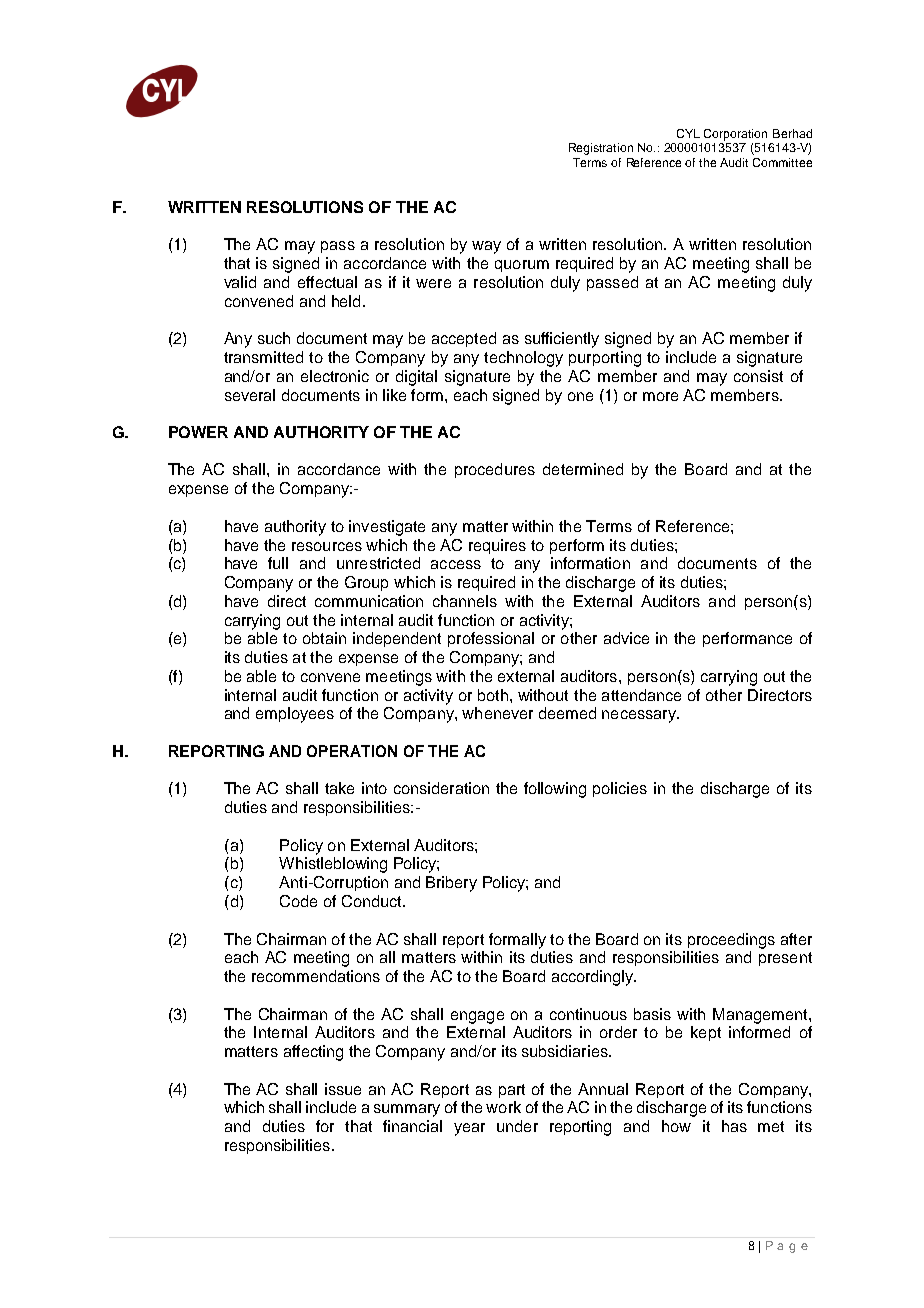  I want to click on valid, so click(240, 282).
